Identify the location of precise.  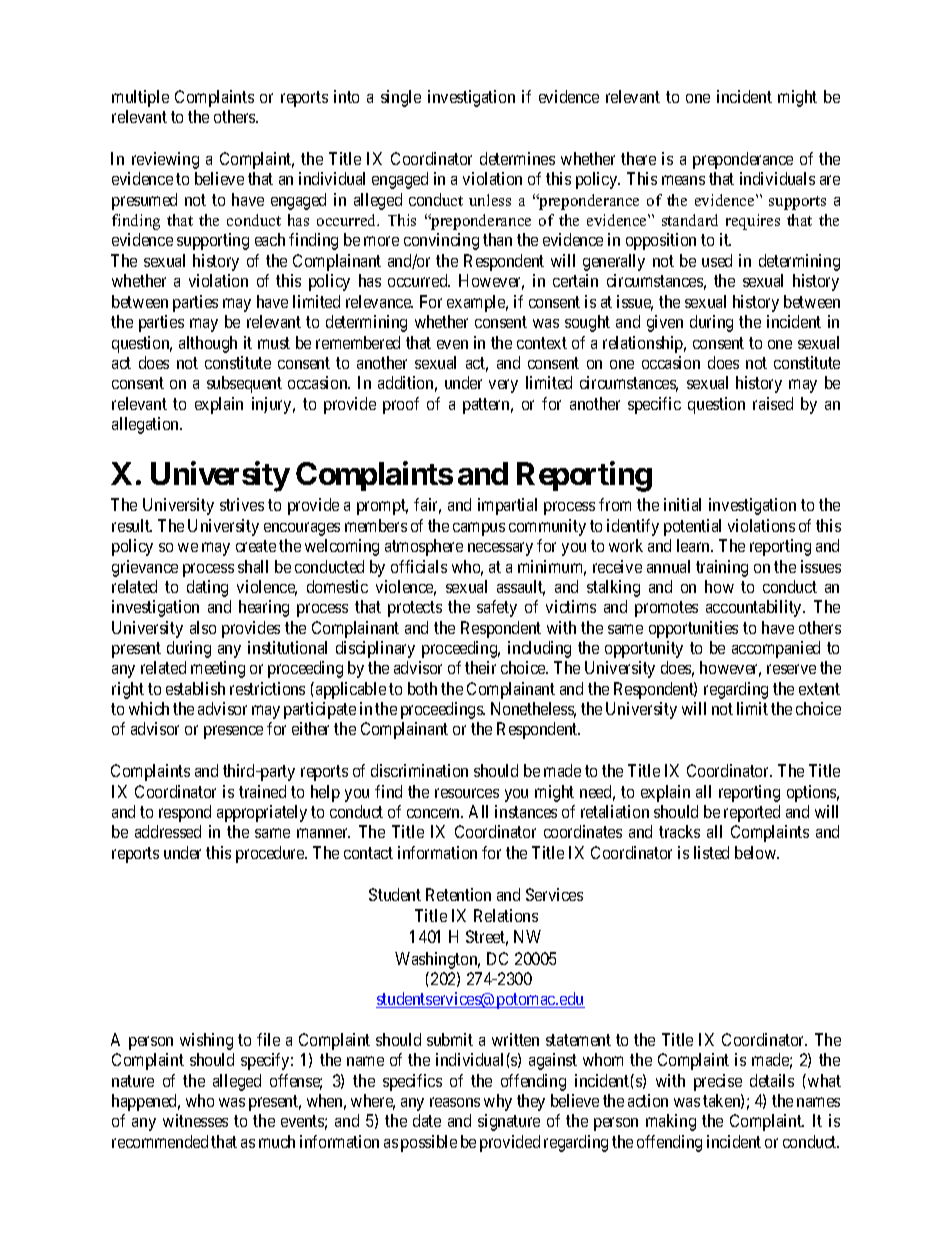
(718, 1082).
